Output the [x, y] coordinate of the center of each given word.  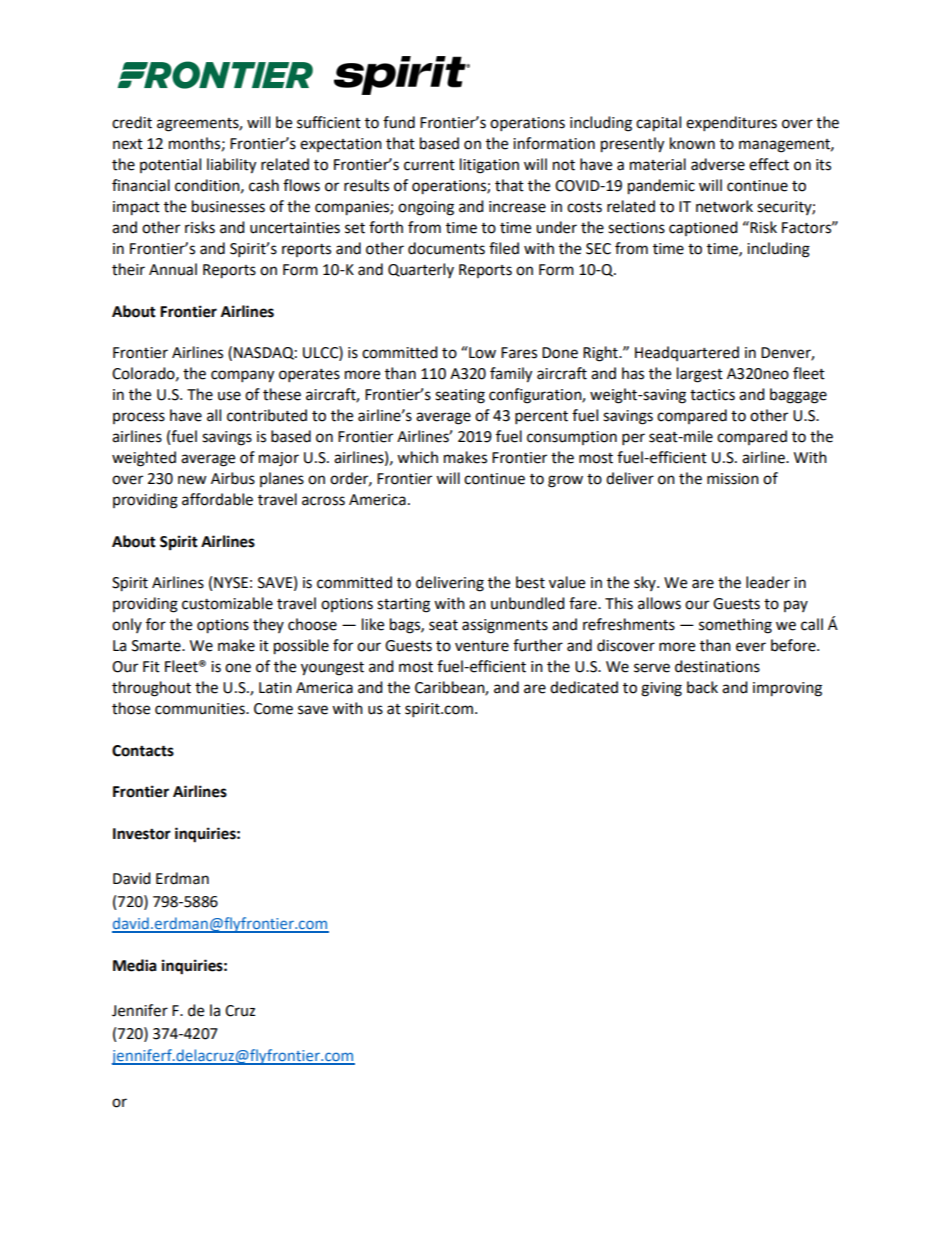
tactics [712, 395]
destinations [717, 666]
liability [231, 166]
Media [135, 965]
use [229, 396]
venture [482, 646]
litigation [489, 166]
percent [541, 418]
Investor [142, 834]
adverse [718, 164]
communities [201, 709]
